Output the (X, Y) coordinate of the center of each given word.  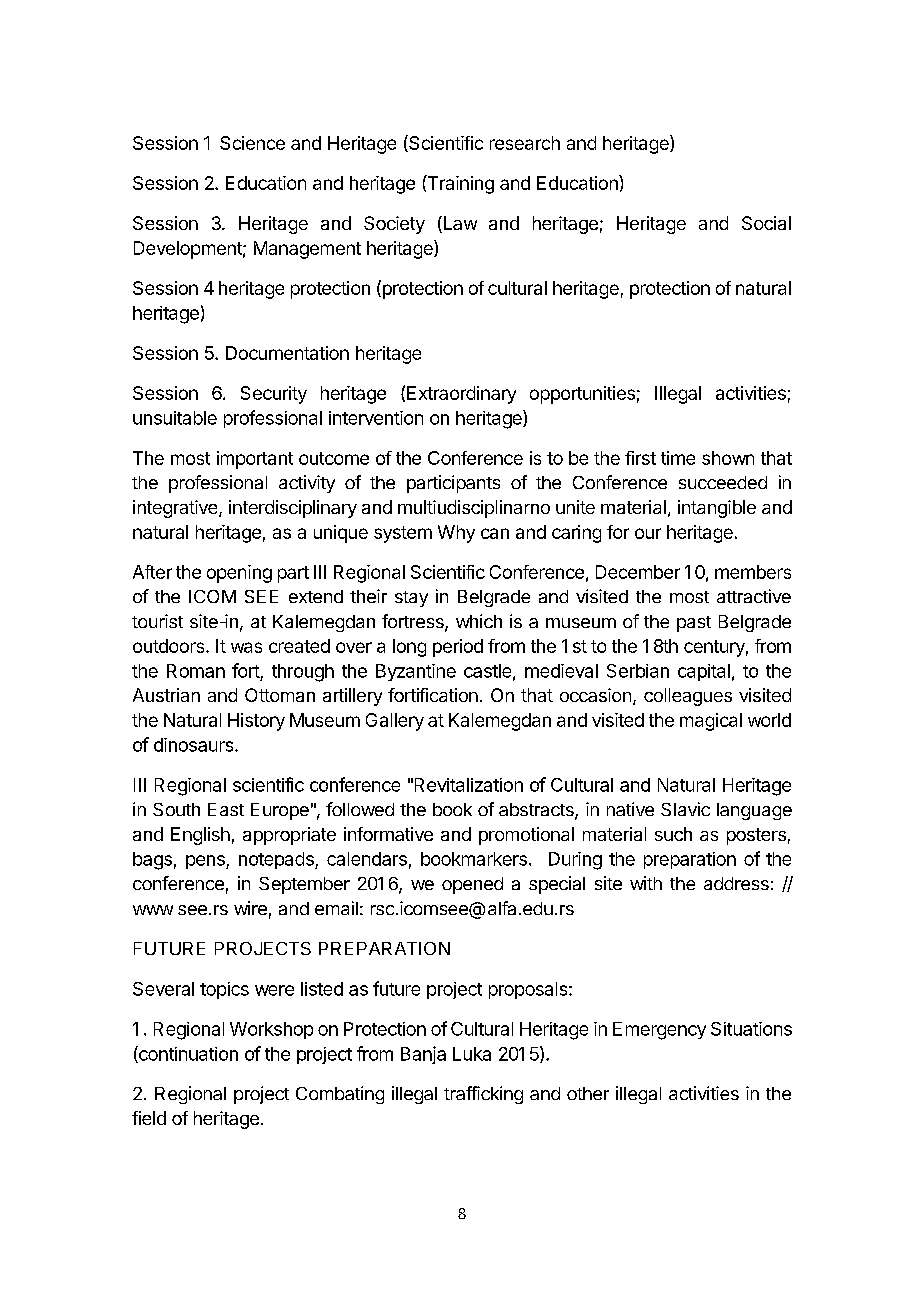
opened (472, 885)
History (256, 722)
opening (239, 574)
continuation (187, 1054)
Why (456, 534)
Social (766, 223)
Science (252, 143)
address (736, 883)
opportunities (582, 395)
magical (711, 722)
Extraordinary (461, 395)
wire (250, 908)
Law (459, 224)
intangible (717, 509)
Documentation (287, 353)
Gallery (395, 722)
